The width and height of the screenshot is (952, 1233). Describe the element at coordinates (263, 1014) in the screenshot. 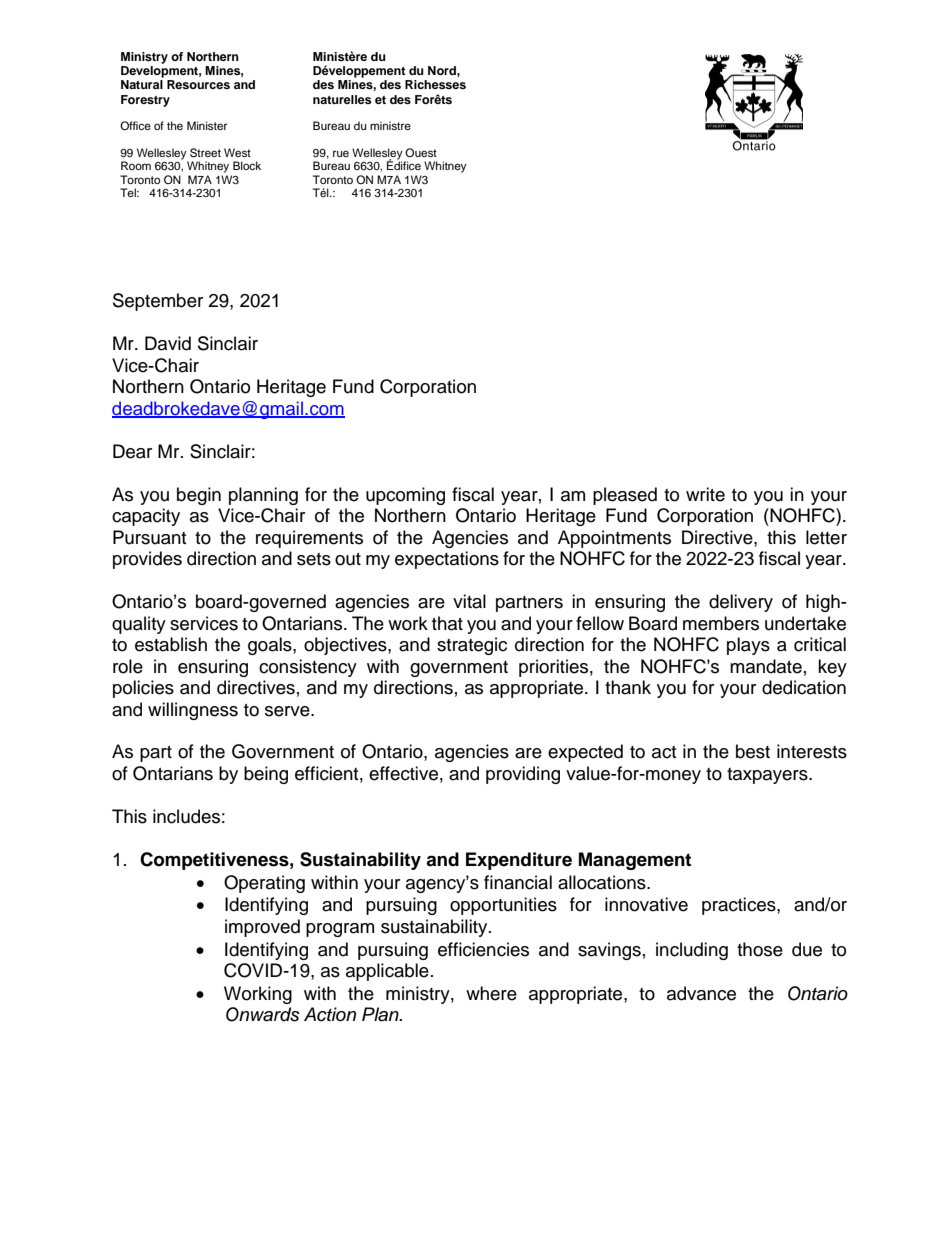

I see `Onwards` at that location.
